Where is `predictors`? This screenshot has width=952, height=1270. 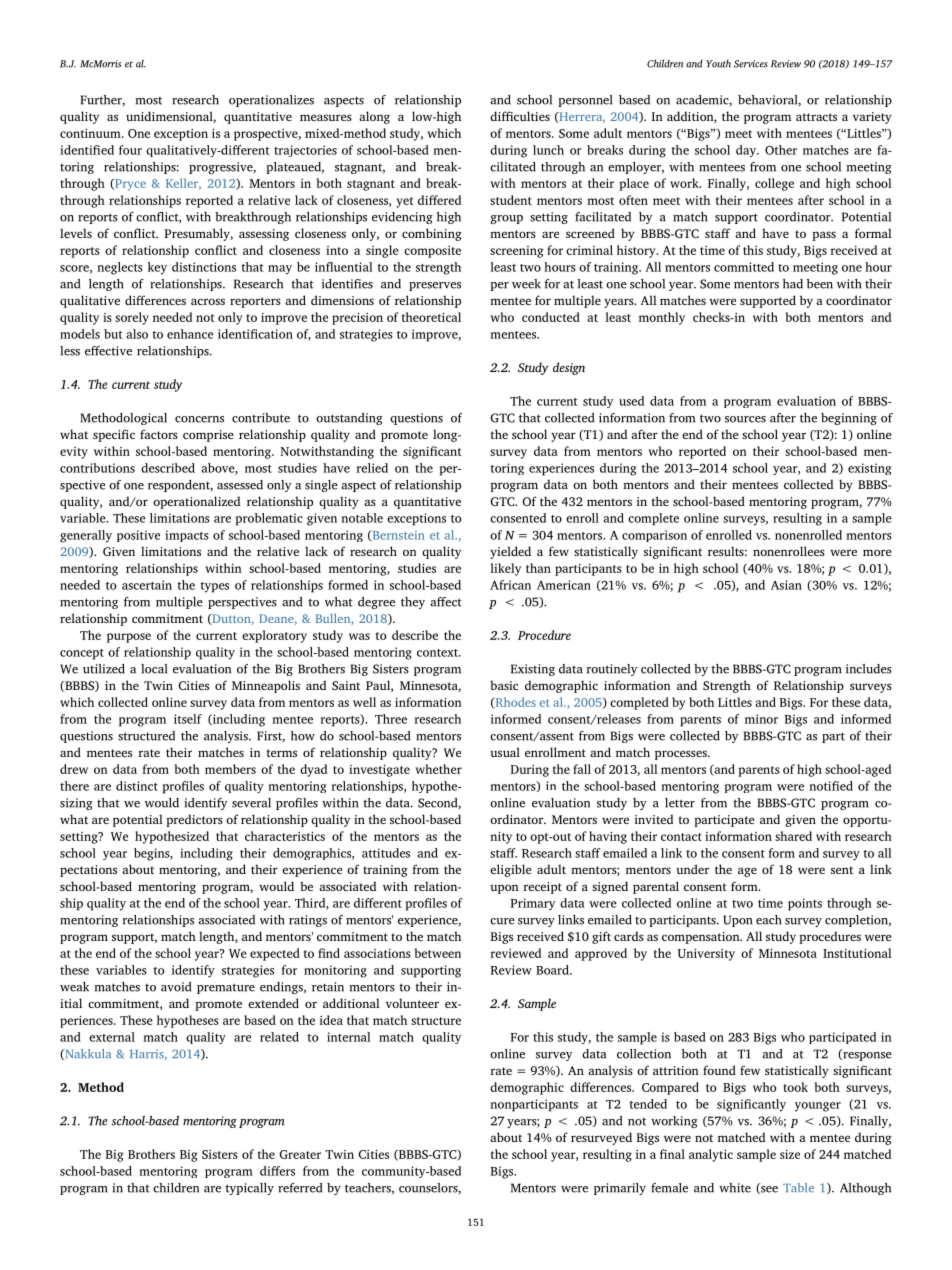
predictors is located at coordinates (194, 820).
